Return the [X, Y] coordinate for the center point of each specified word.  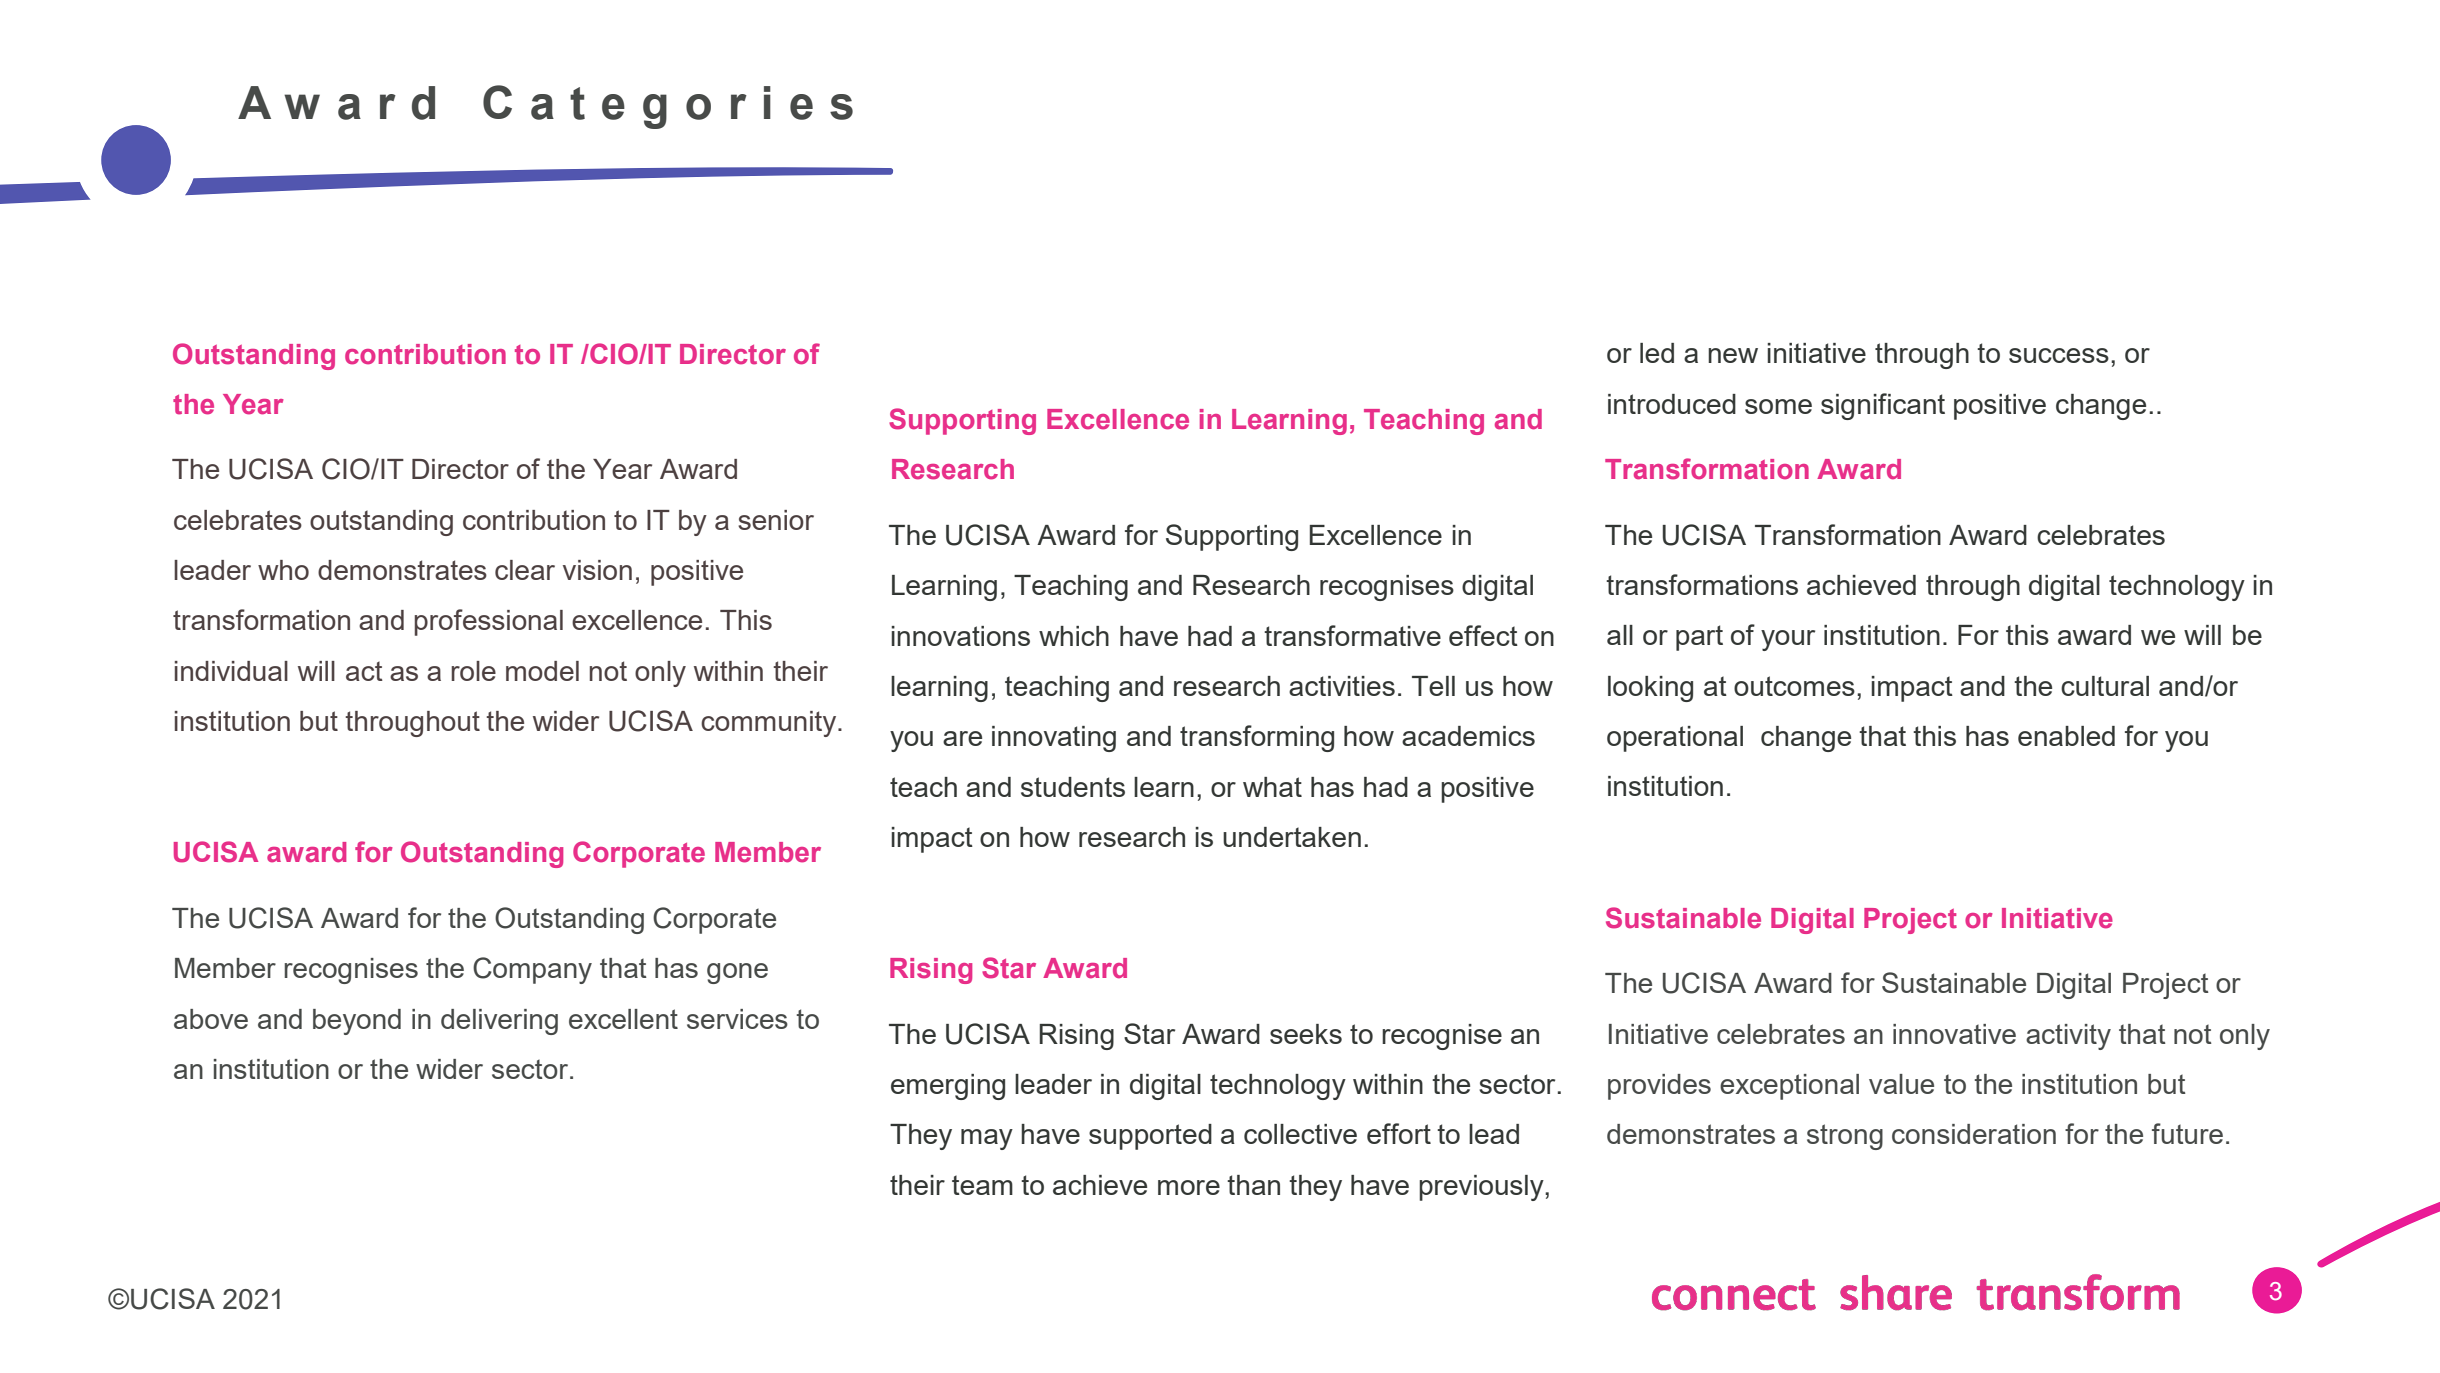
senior [776, 520]
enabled [2066, 736]
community [770, 724]
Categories [668, 107]
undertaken [1292, 837]
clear [525, 570]
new [1733, 355]
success [2059, 355]
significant [1883, 406]
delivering [499, 1022]
